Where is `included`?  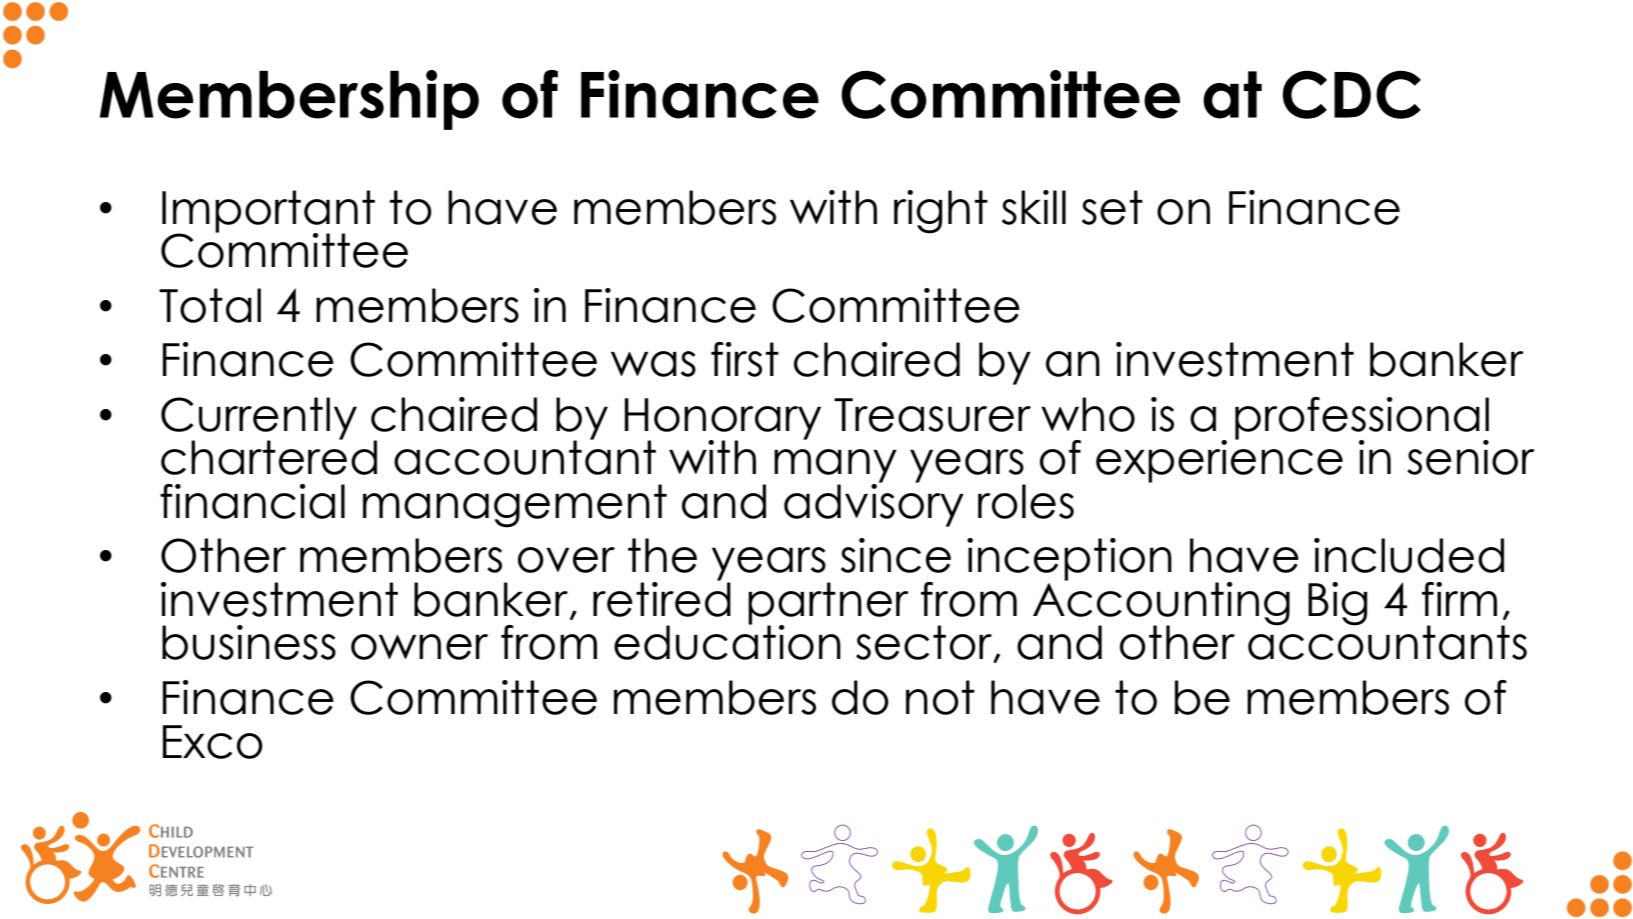 included is located at coordinates (1409, 555).
